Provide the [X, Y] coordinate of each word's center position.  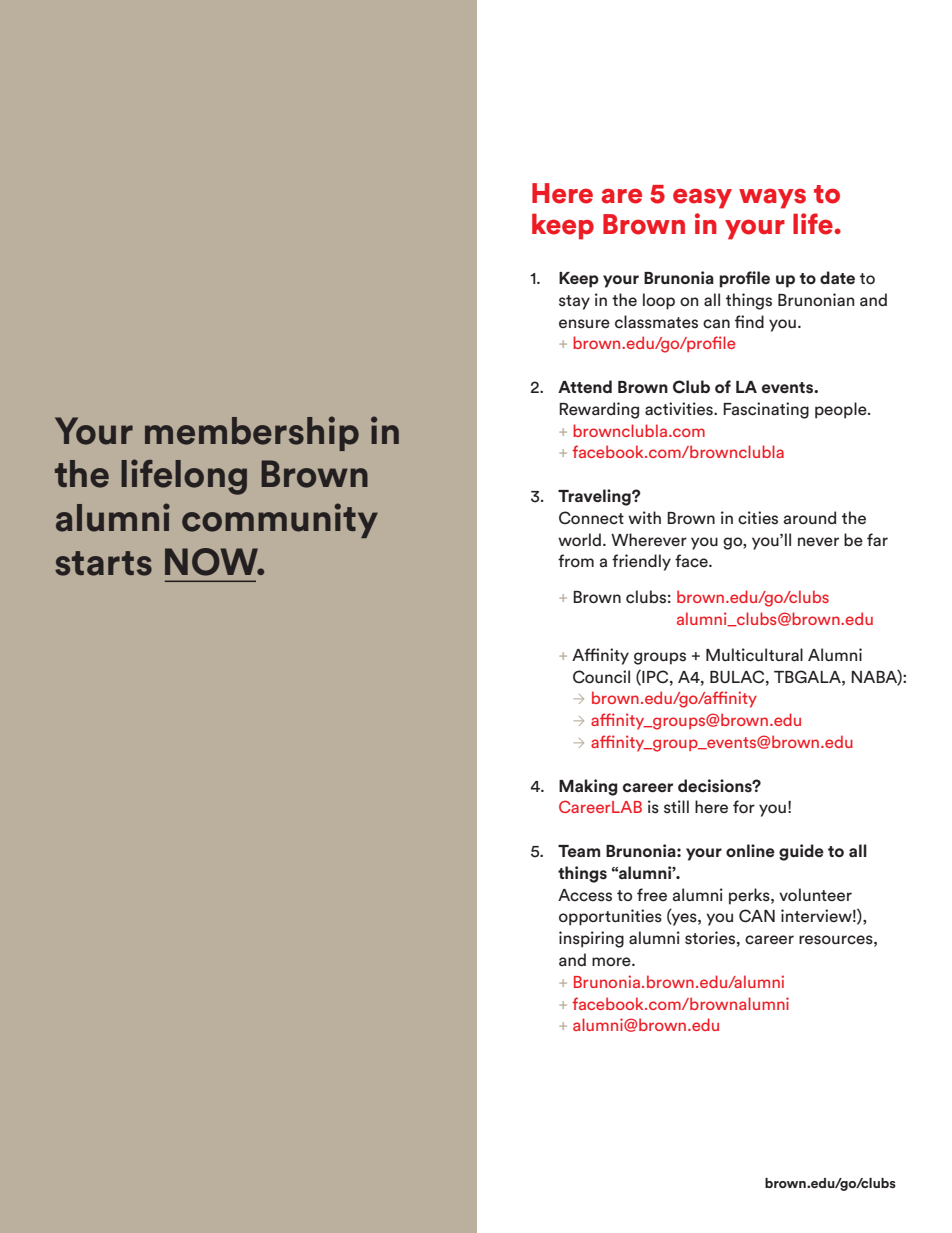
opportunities [610, 917]
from [576, 560]
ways [772, 198]
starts [103, 563]
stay [574, 302]
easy [702, 198]
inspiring [591, 939]
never [818, 542]
